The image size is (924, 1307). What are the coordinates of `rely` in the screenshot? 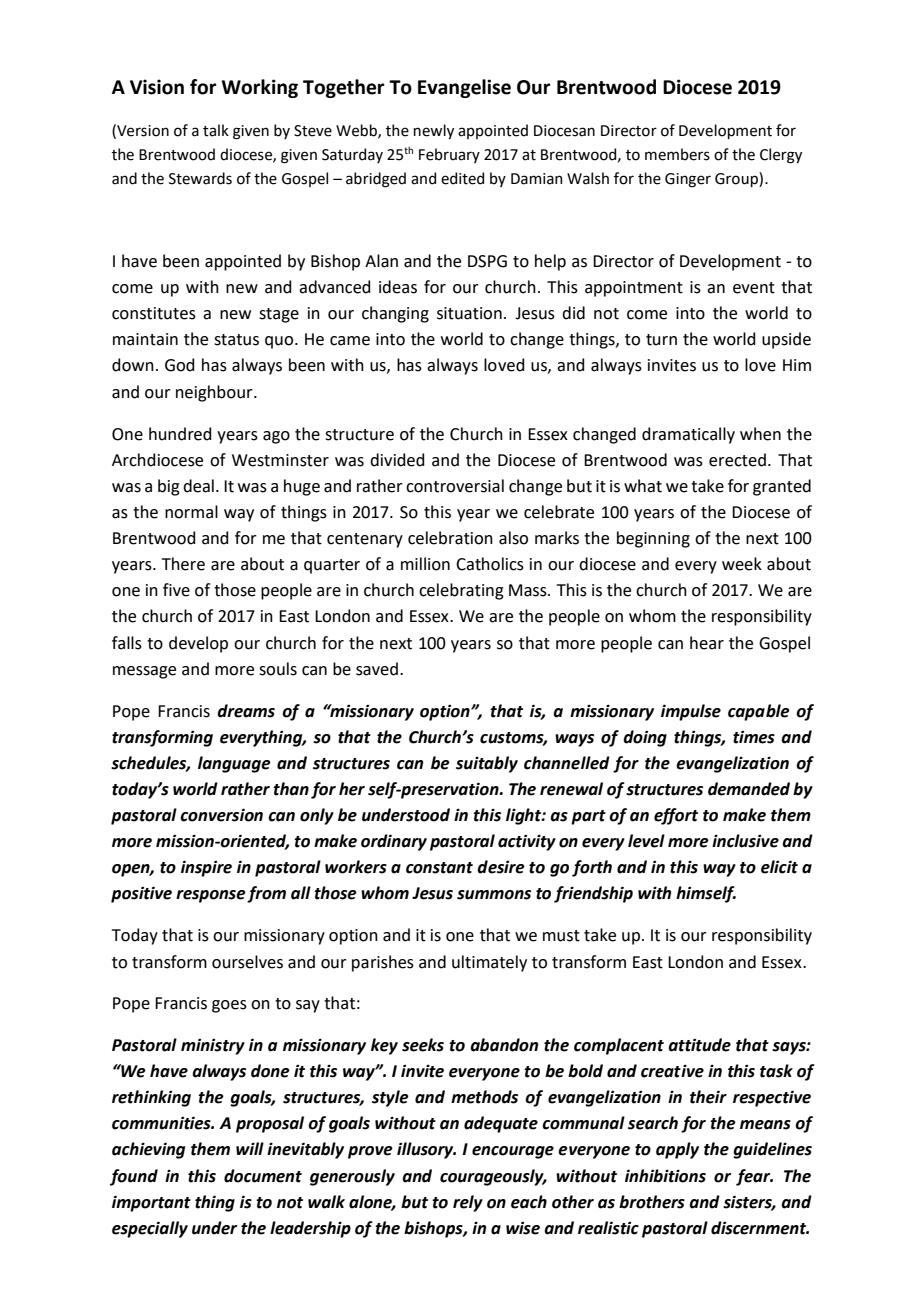 It's located at (468, 1203).
